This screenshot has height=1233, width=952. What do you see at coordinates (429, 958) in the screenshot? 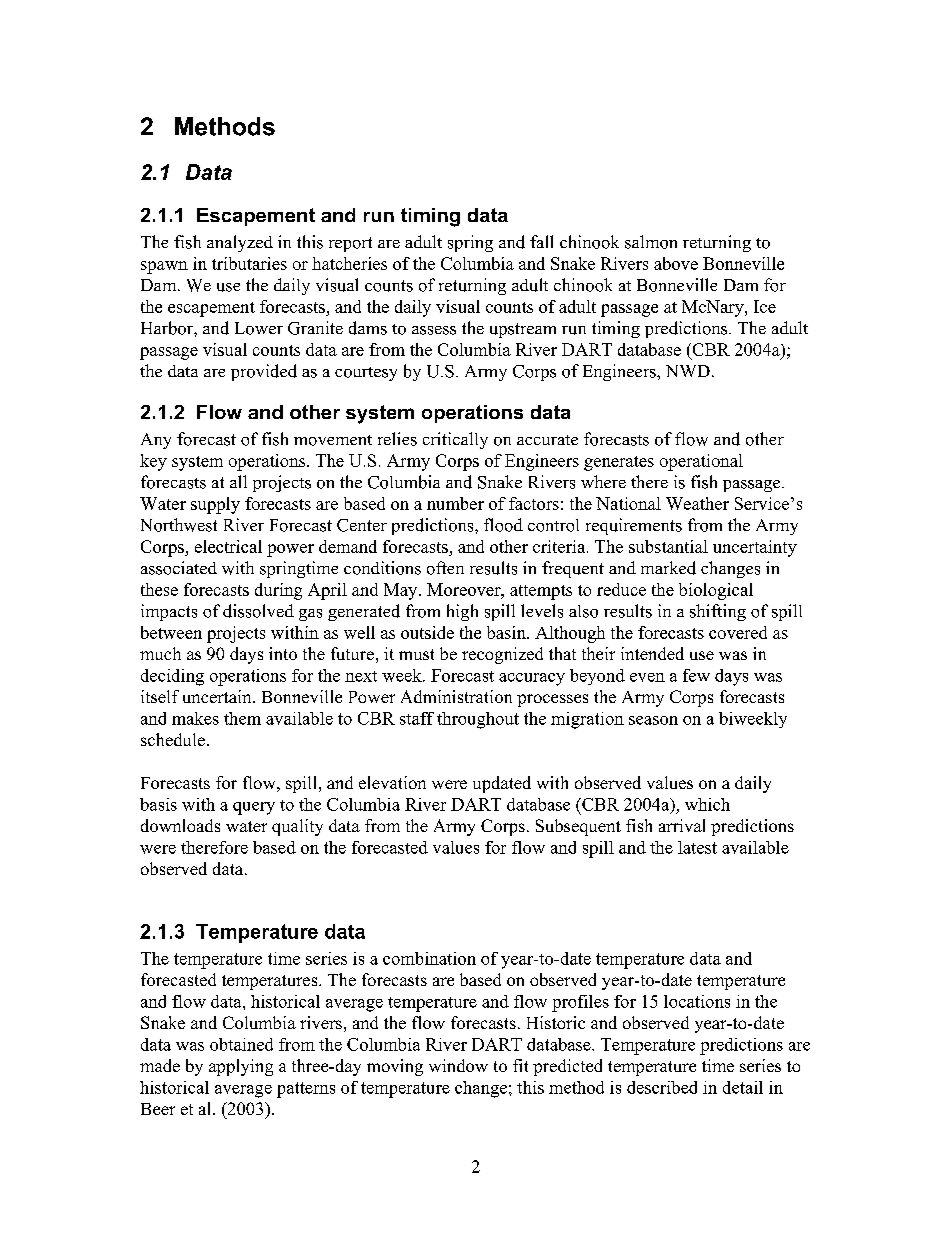
I see `combination` at bounding box center [429, 958].
